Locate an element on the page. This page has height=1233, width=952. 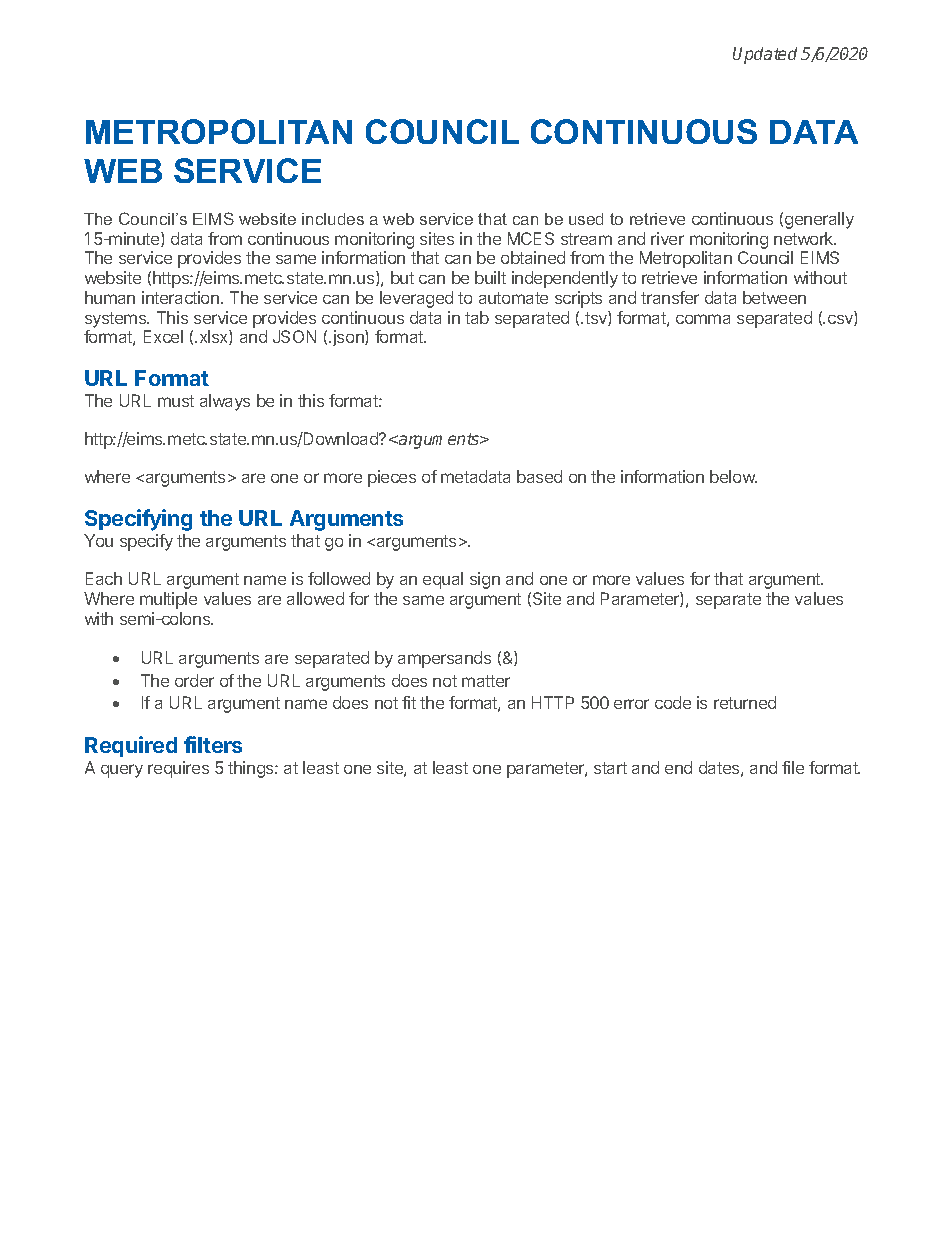
Updated is located at coordinates (765, 55).
